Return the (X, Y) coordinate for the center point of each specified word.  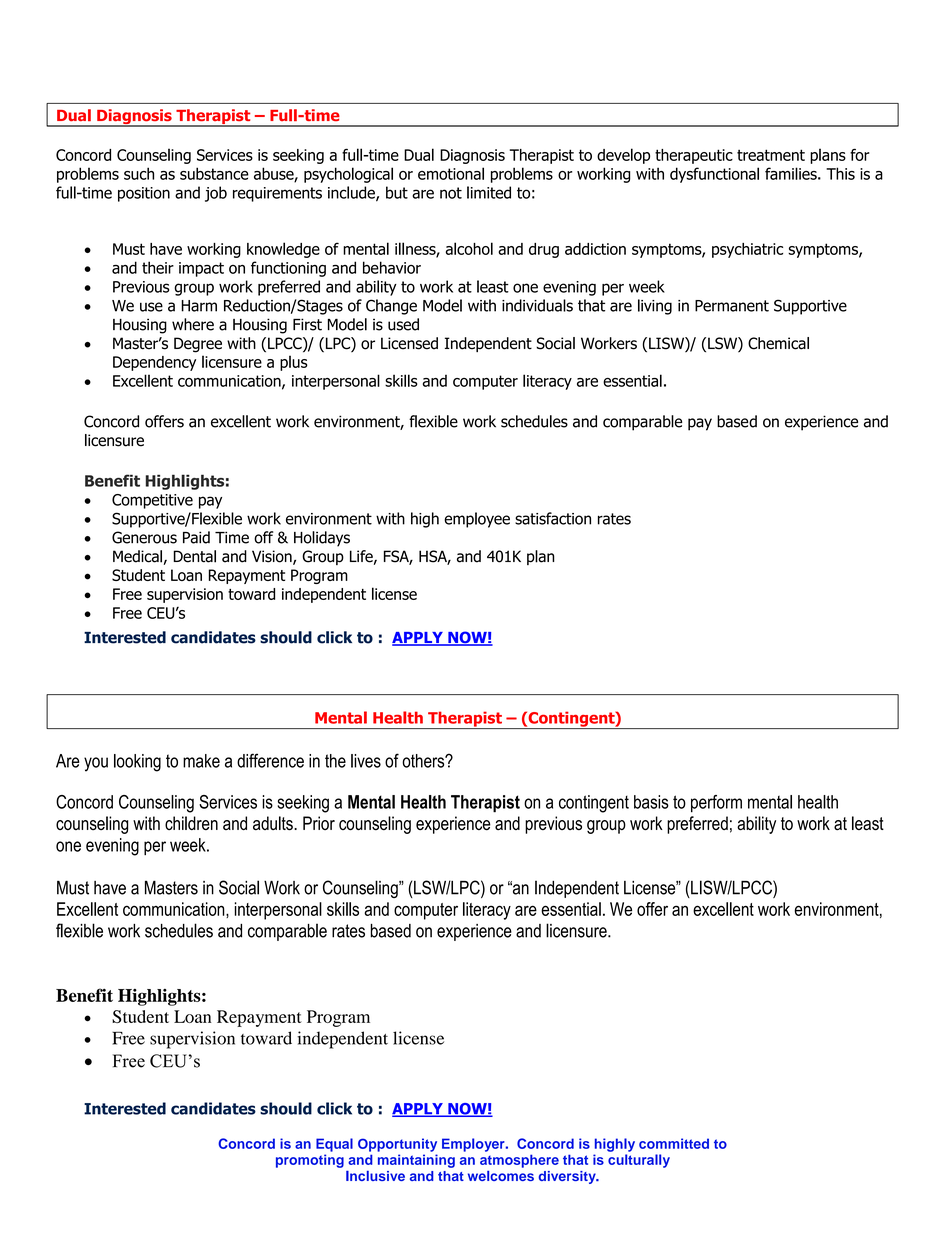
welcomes (501, 1176)
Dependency (154, 363)
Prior (319, 823)
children (191, 823)
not (451, 193)
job (216, 194)
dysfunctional (714, 175)
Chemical (778, 343)
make (201, 761)
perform (716, 804)
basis (651, 802)
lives (366, 761)
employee (477, 520)
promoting (310, 1161)
